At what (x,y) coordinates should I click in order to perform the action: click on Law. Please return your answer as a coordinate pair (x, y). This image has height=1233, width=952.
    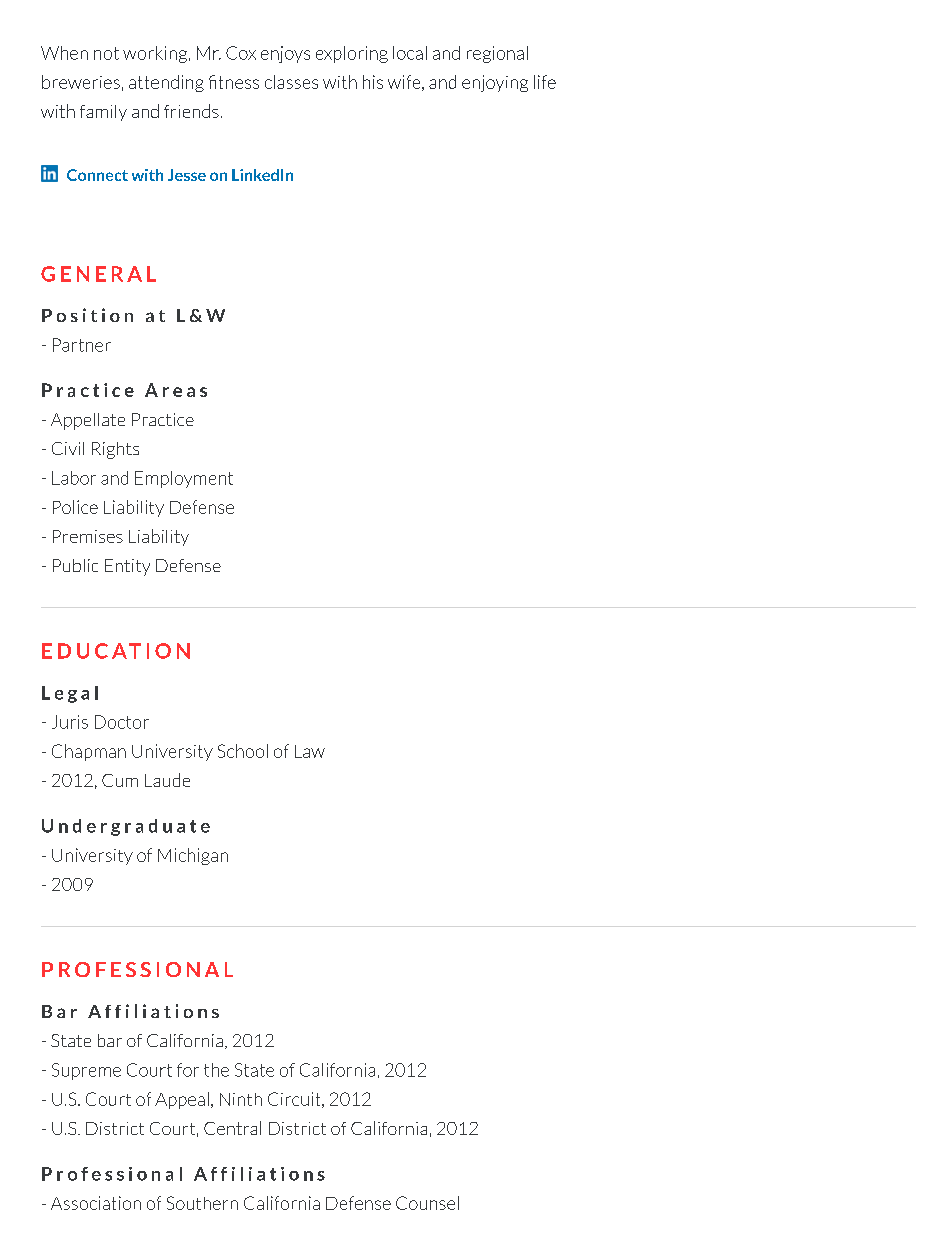
    Looking at the image, I should click on (310, 751).
